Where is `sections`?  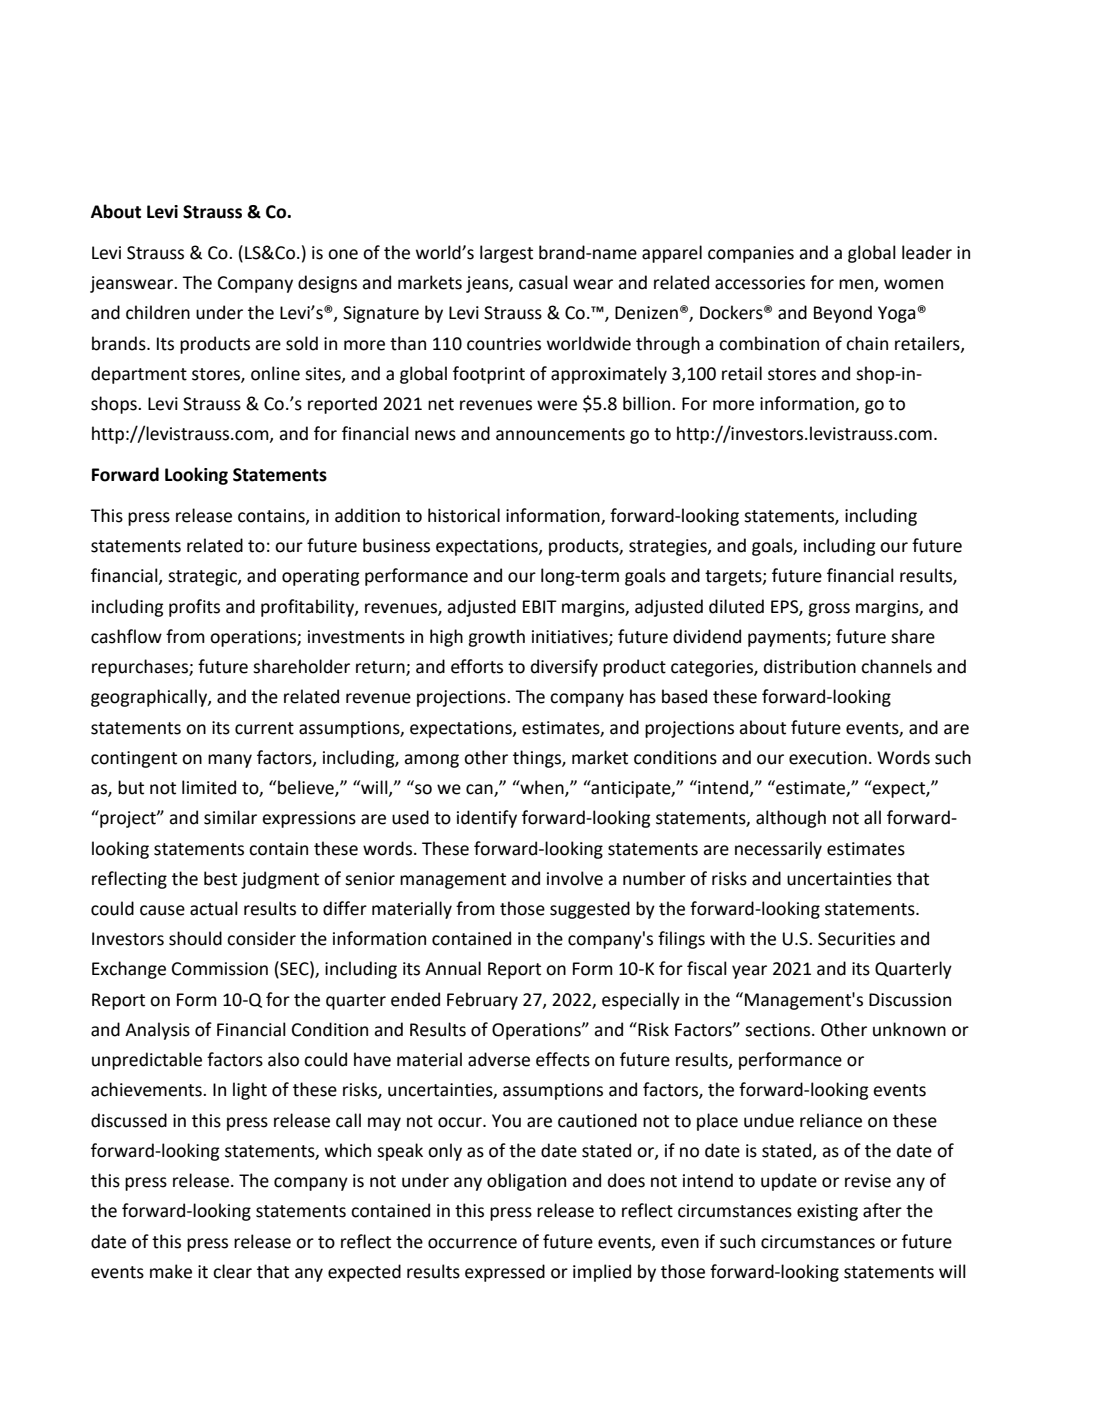 sections is located at coordinates (779, 1030).
